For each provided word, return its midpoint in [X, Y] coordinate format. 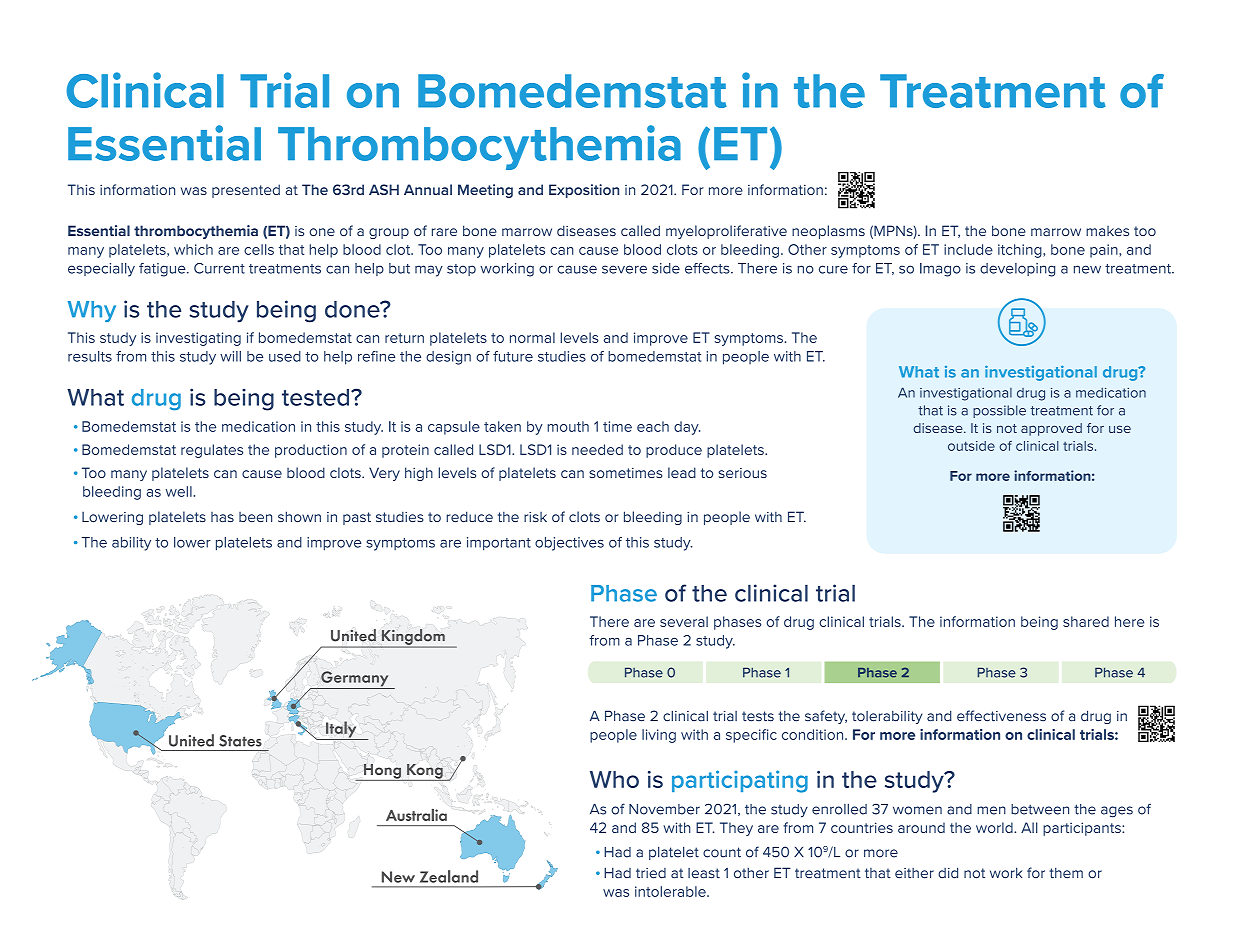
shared [1086, 621]
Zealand [449, 876]
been [255, 517]
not [974, 873]
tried [651, 873]
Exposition [584, 191]
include [968, 249]
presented [246, 191]
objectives [569, 544]
